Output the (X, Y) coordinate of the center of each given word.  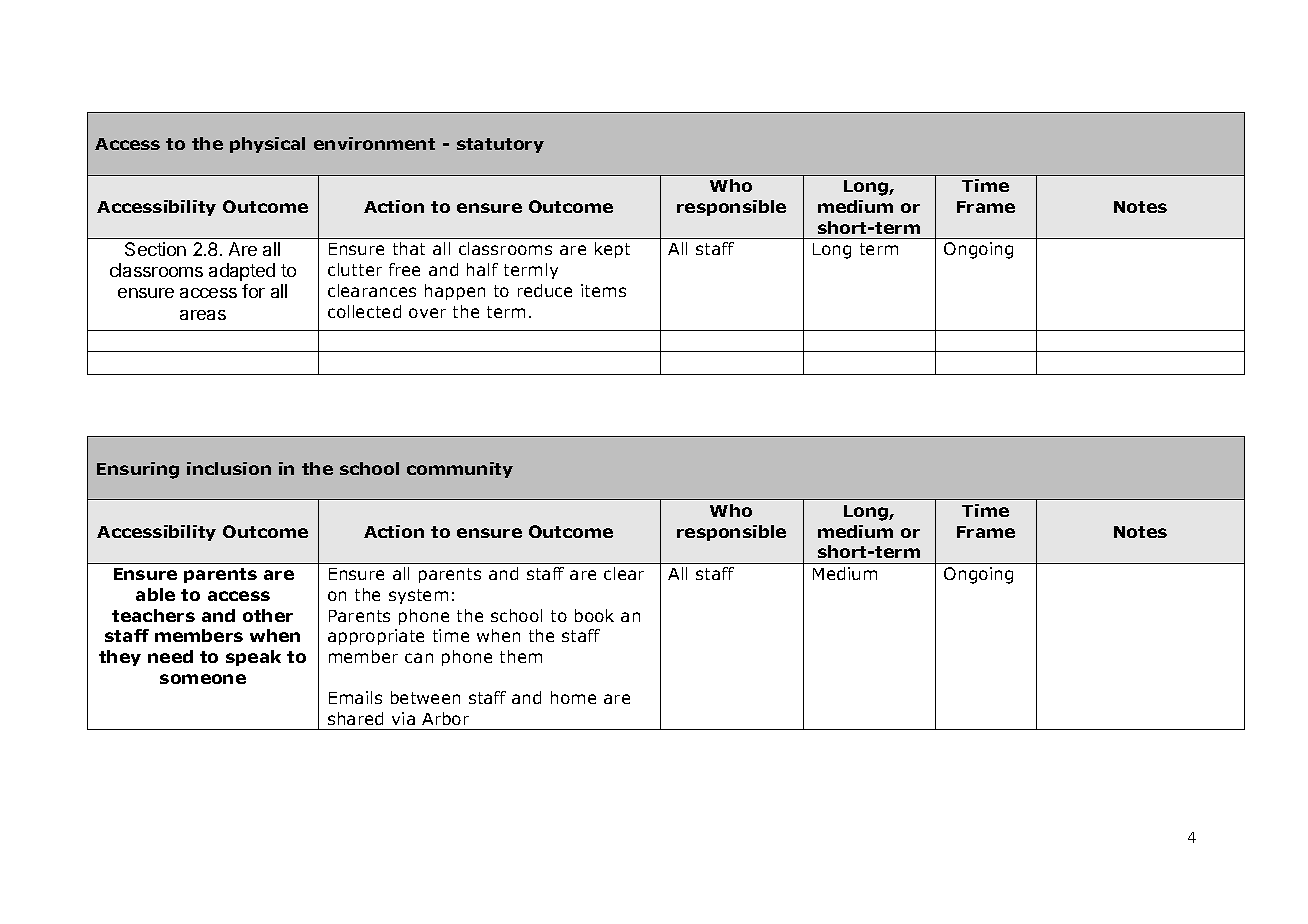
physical (267, 145)
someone (203, 679)
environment (374, 143)
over (427, 313)
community (460, 470)
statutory (500, 145)
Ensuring (138, 470)
